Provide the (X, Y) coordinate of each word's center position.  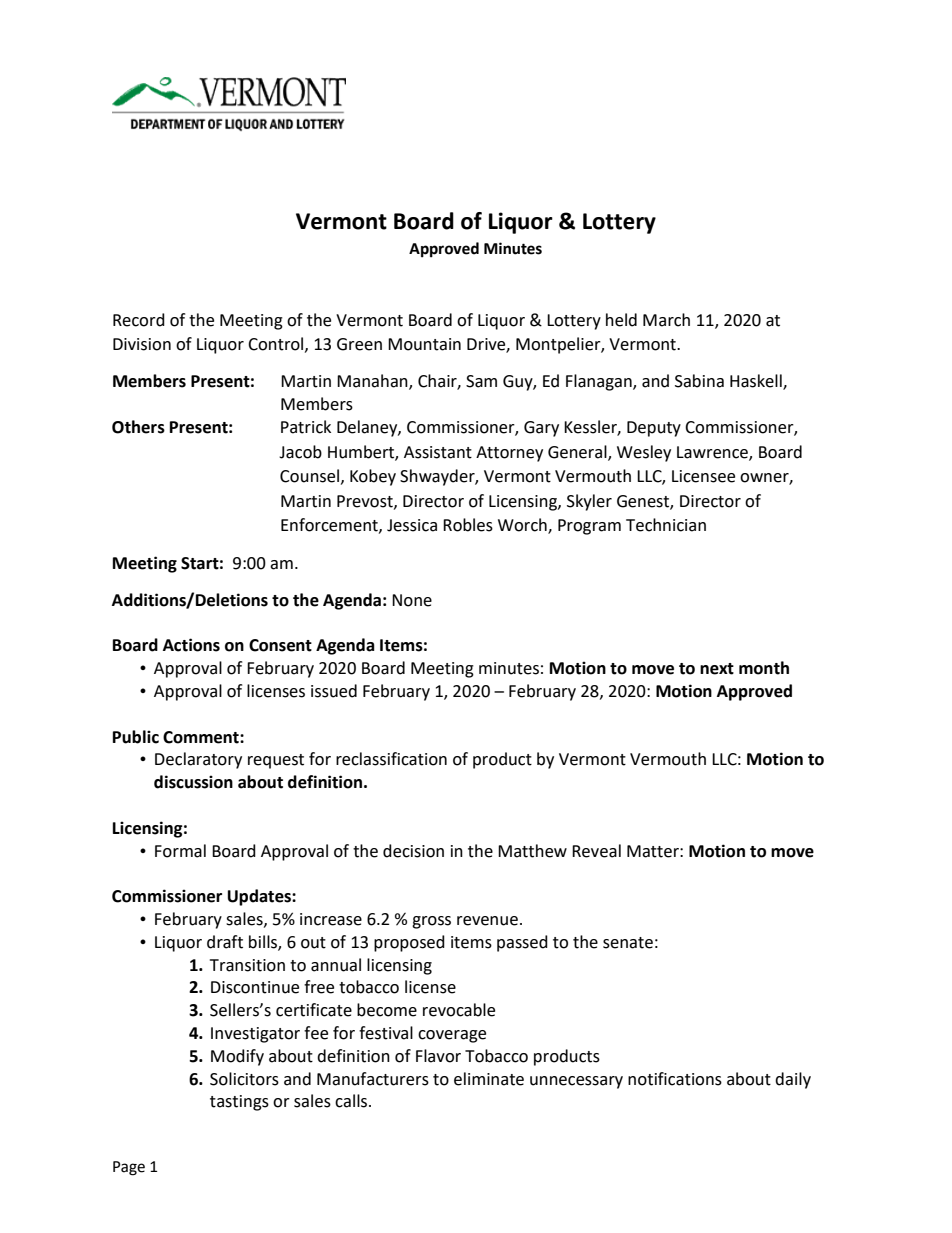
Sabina (699, 381)
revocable (459, 1010)
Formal (180, 851)
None (412, 600)
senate (628, 943)
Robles (468, 525)
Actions (191, 645)
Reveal (596, 851)
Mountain (424, 344)
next (717, 669)
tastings (239, 1103)
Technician (666, 525)
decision (413, 851)
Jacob (300, 452)
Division (142, 344)
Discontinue (255, 987)
